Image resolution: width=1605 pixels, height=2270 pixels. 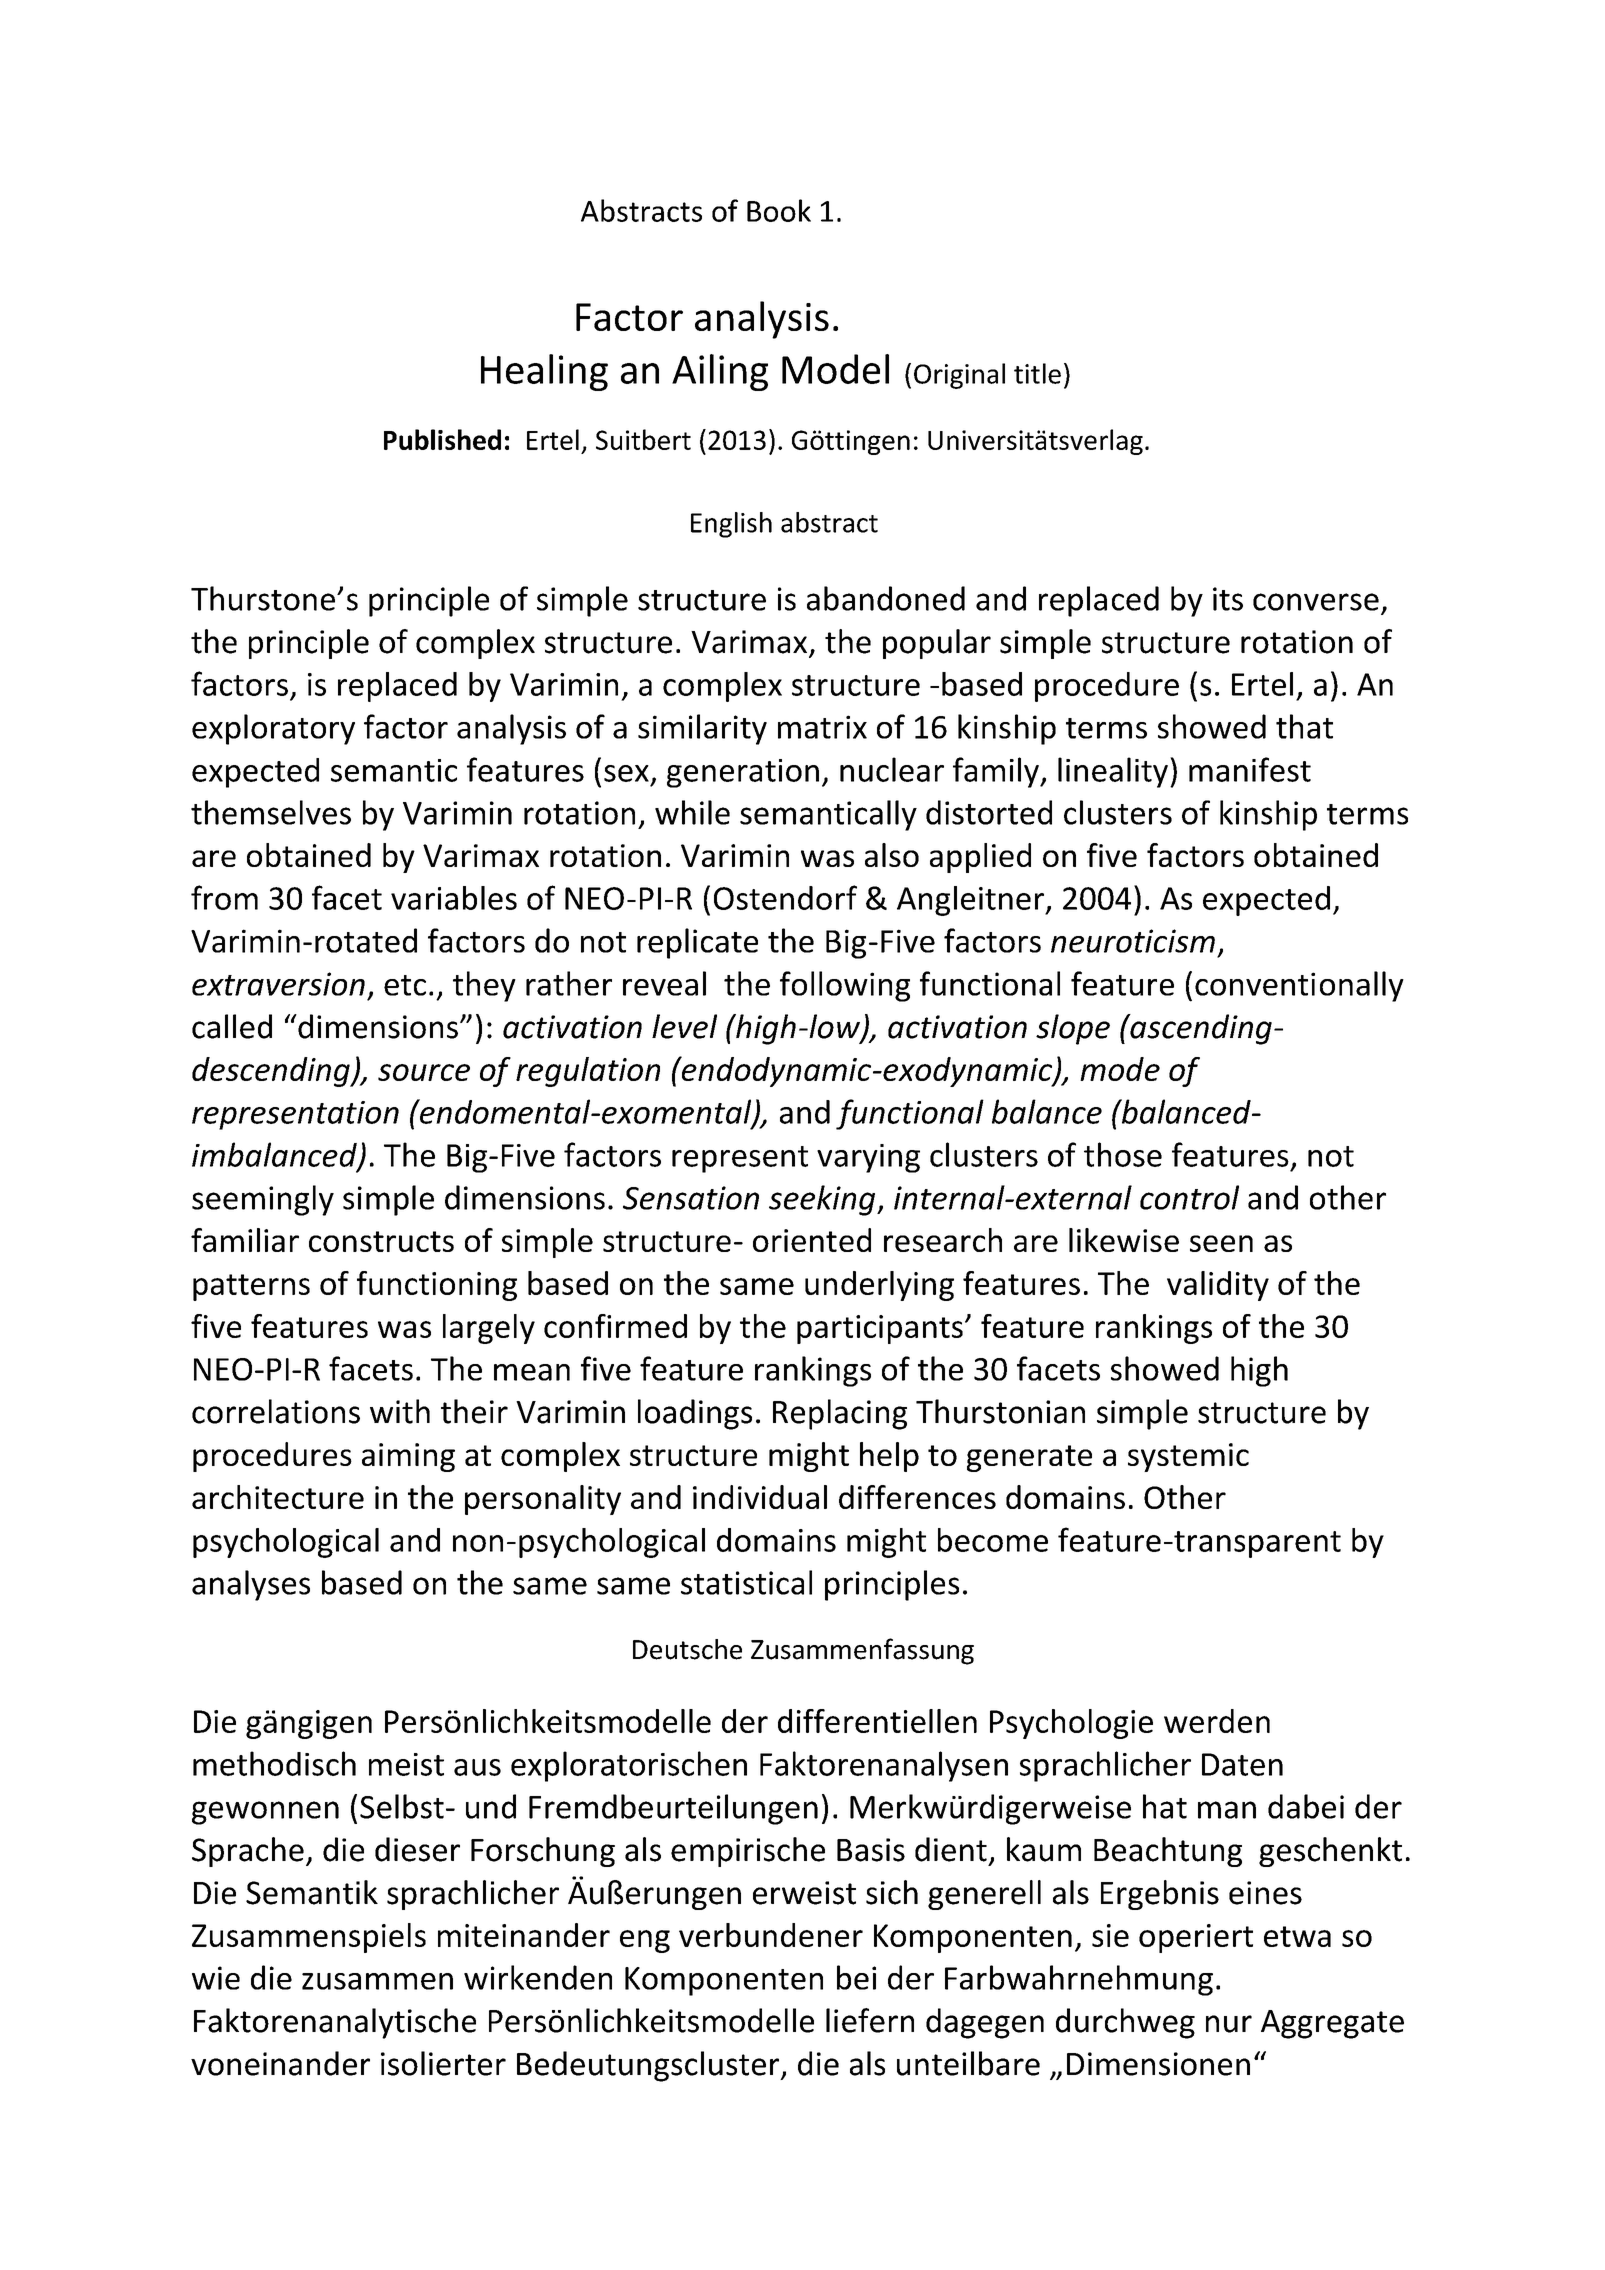 What do you see at coordinates (1123, 1154) in the document?
I see `those` at bounding box center [1123, 1154].
